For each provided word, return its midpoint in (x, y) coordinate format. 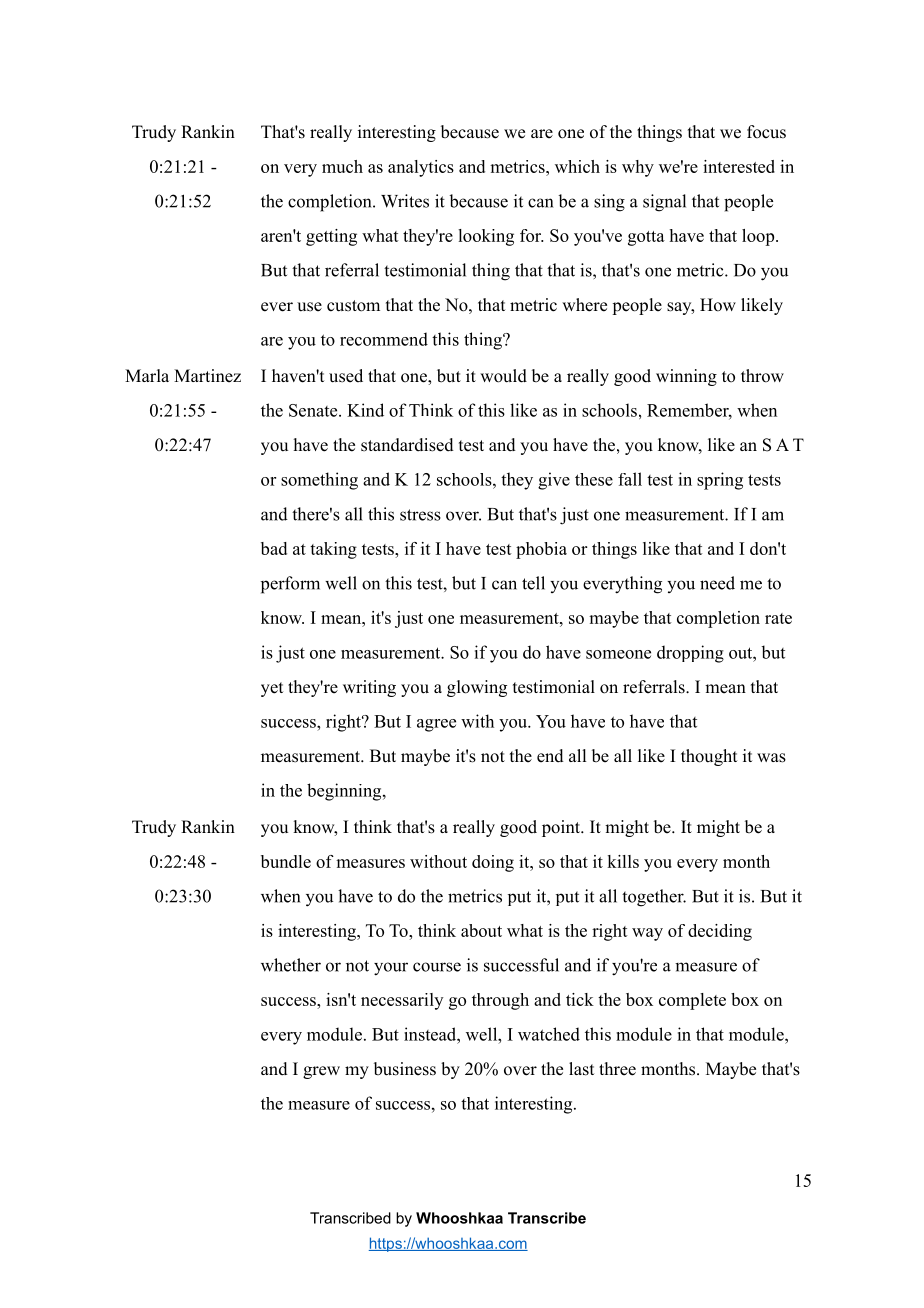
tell (533, 583)
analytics (421, 168)
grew (321, 1072)
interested (739, 166)
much (342, 166)
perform (290, 585)
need (717, 583)
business (405, 1069)
